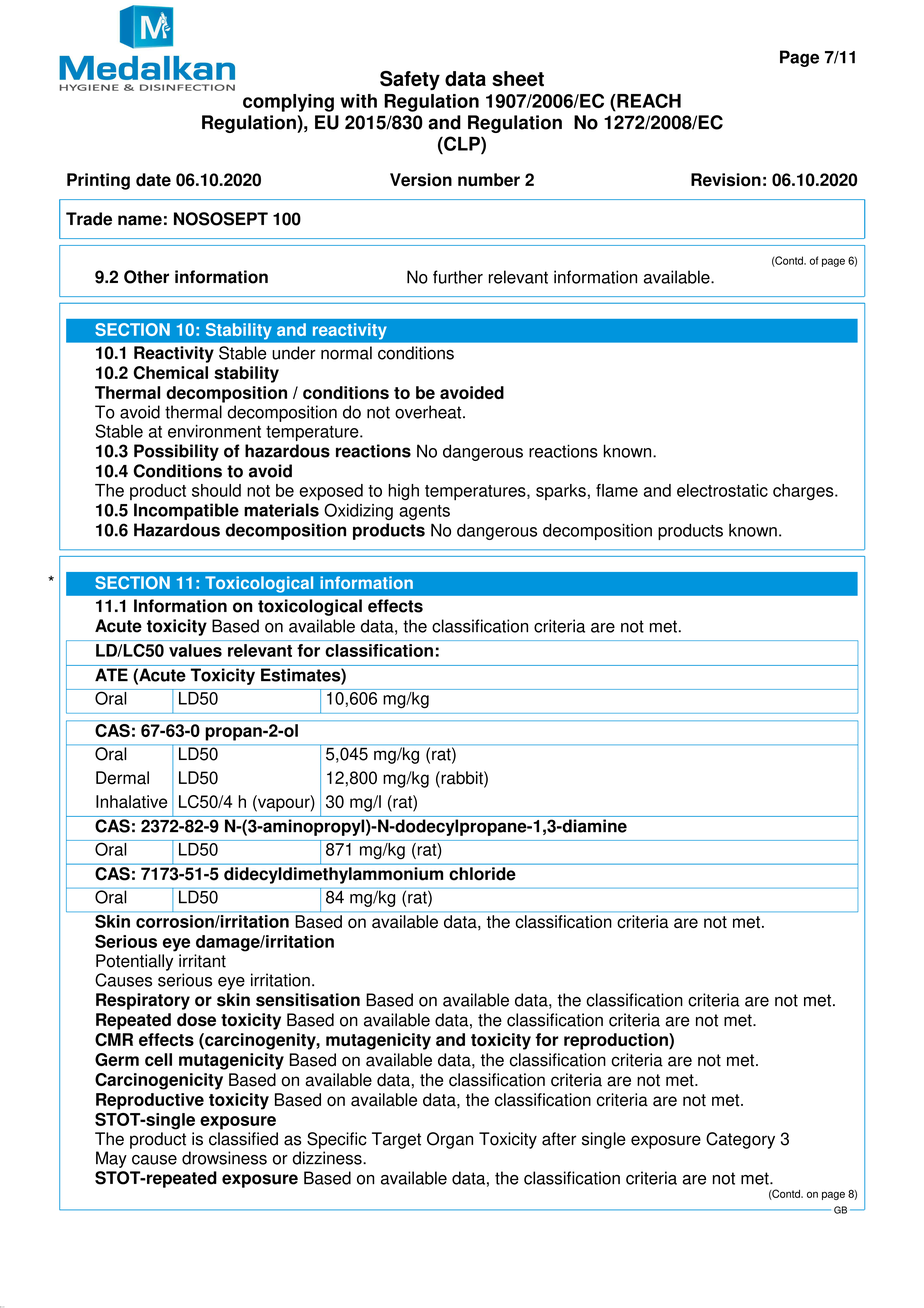 The width and height of the document is (924, 1308). What do you see at coordinates (195, 650) in the document?
I see `values` at bounding box center [195, 650].
